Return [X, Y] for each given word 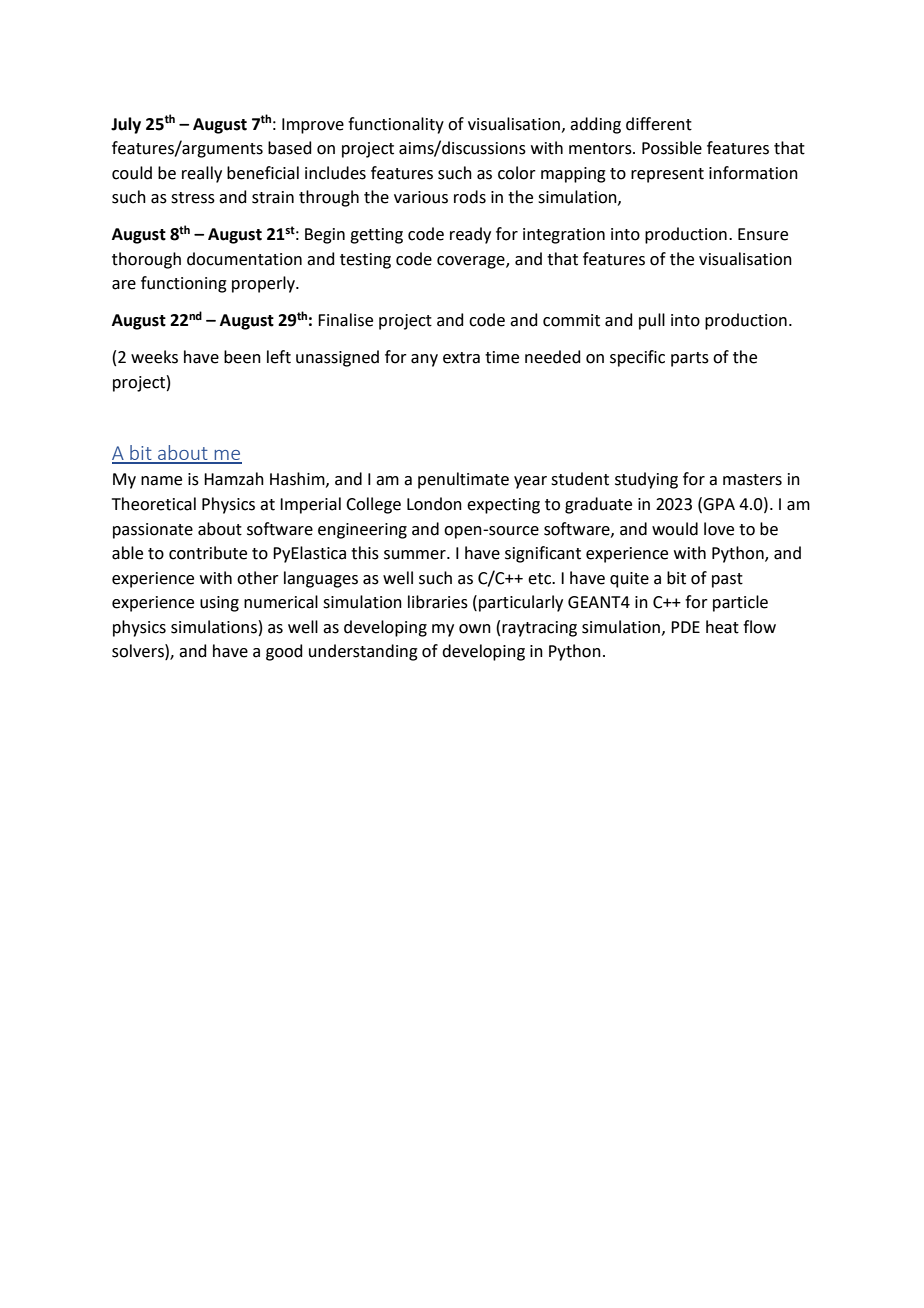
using [219, 604]
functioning [184, 284]
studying [646, 480]
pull [652, 321]
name [161, 481]
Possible [672, 148]
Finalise [345, 320]
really [202, 174]
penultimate [463, 480]
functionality [396, 125]
